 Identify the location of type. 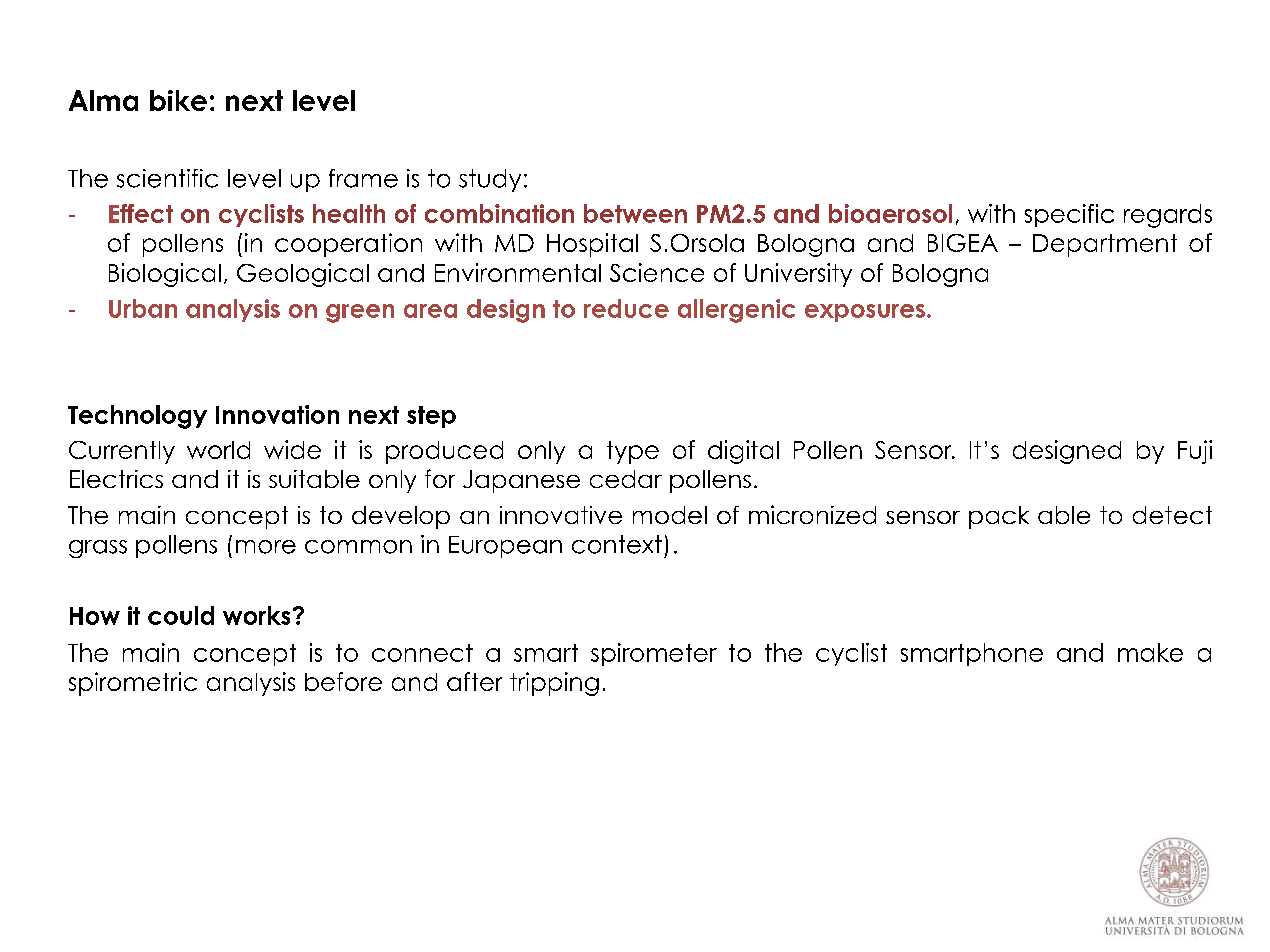
(633, 452).
